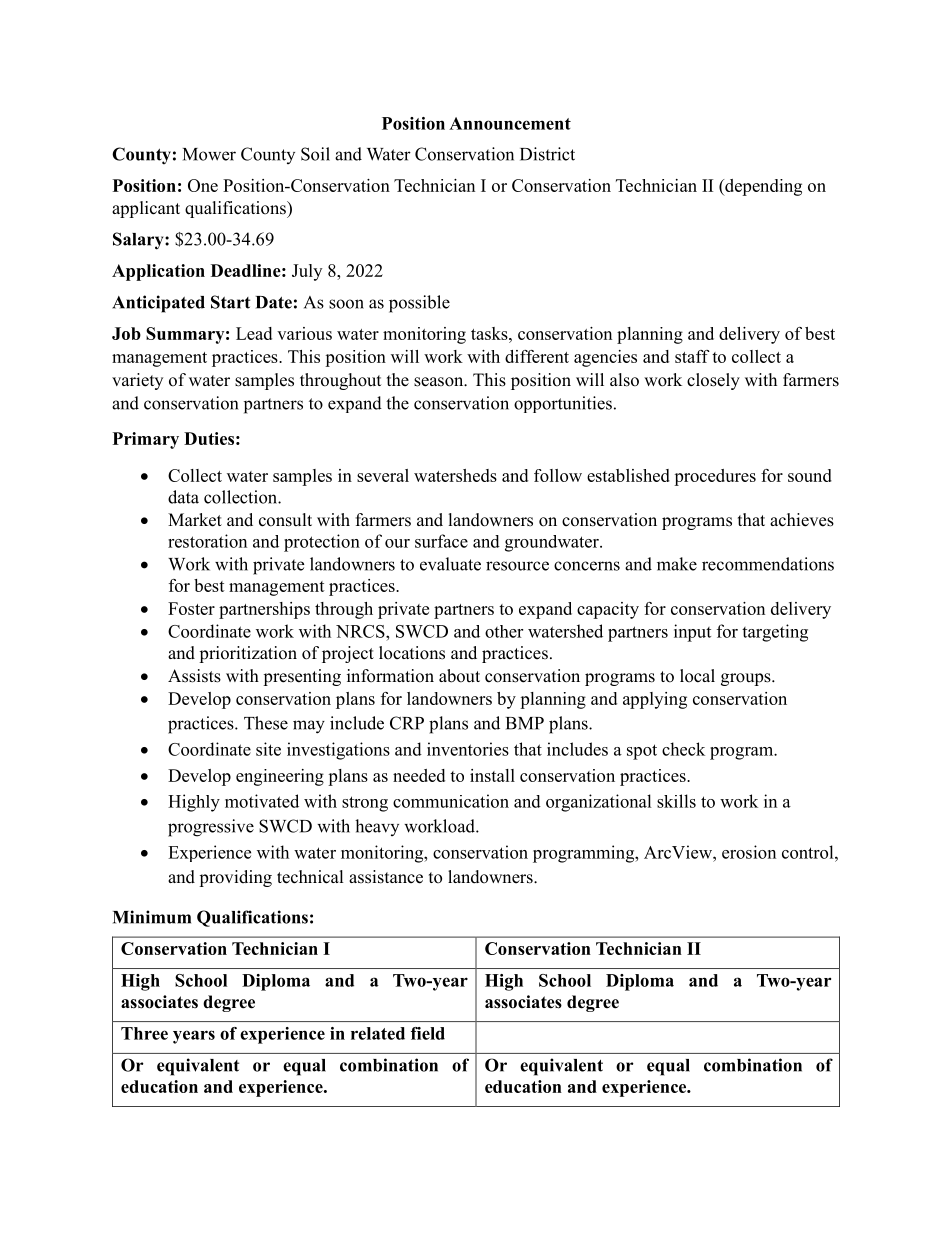 This page has height=1233, width=952. Describe the element at coordinates (254, 333) in the page. I see `Lead` at that location.
